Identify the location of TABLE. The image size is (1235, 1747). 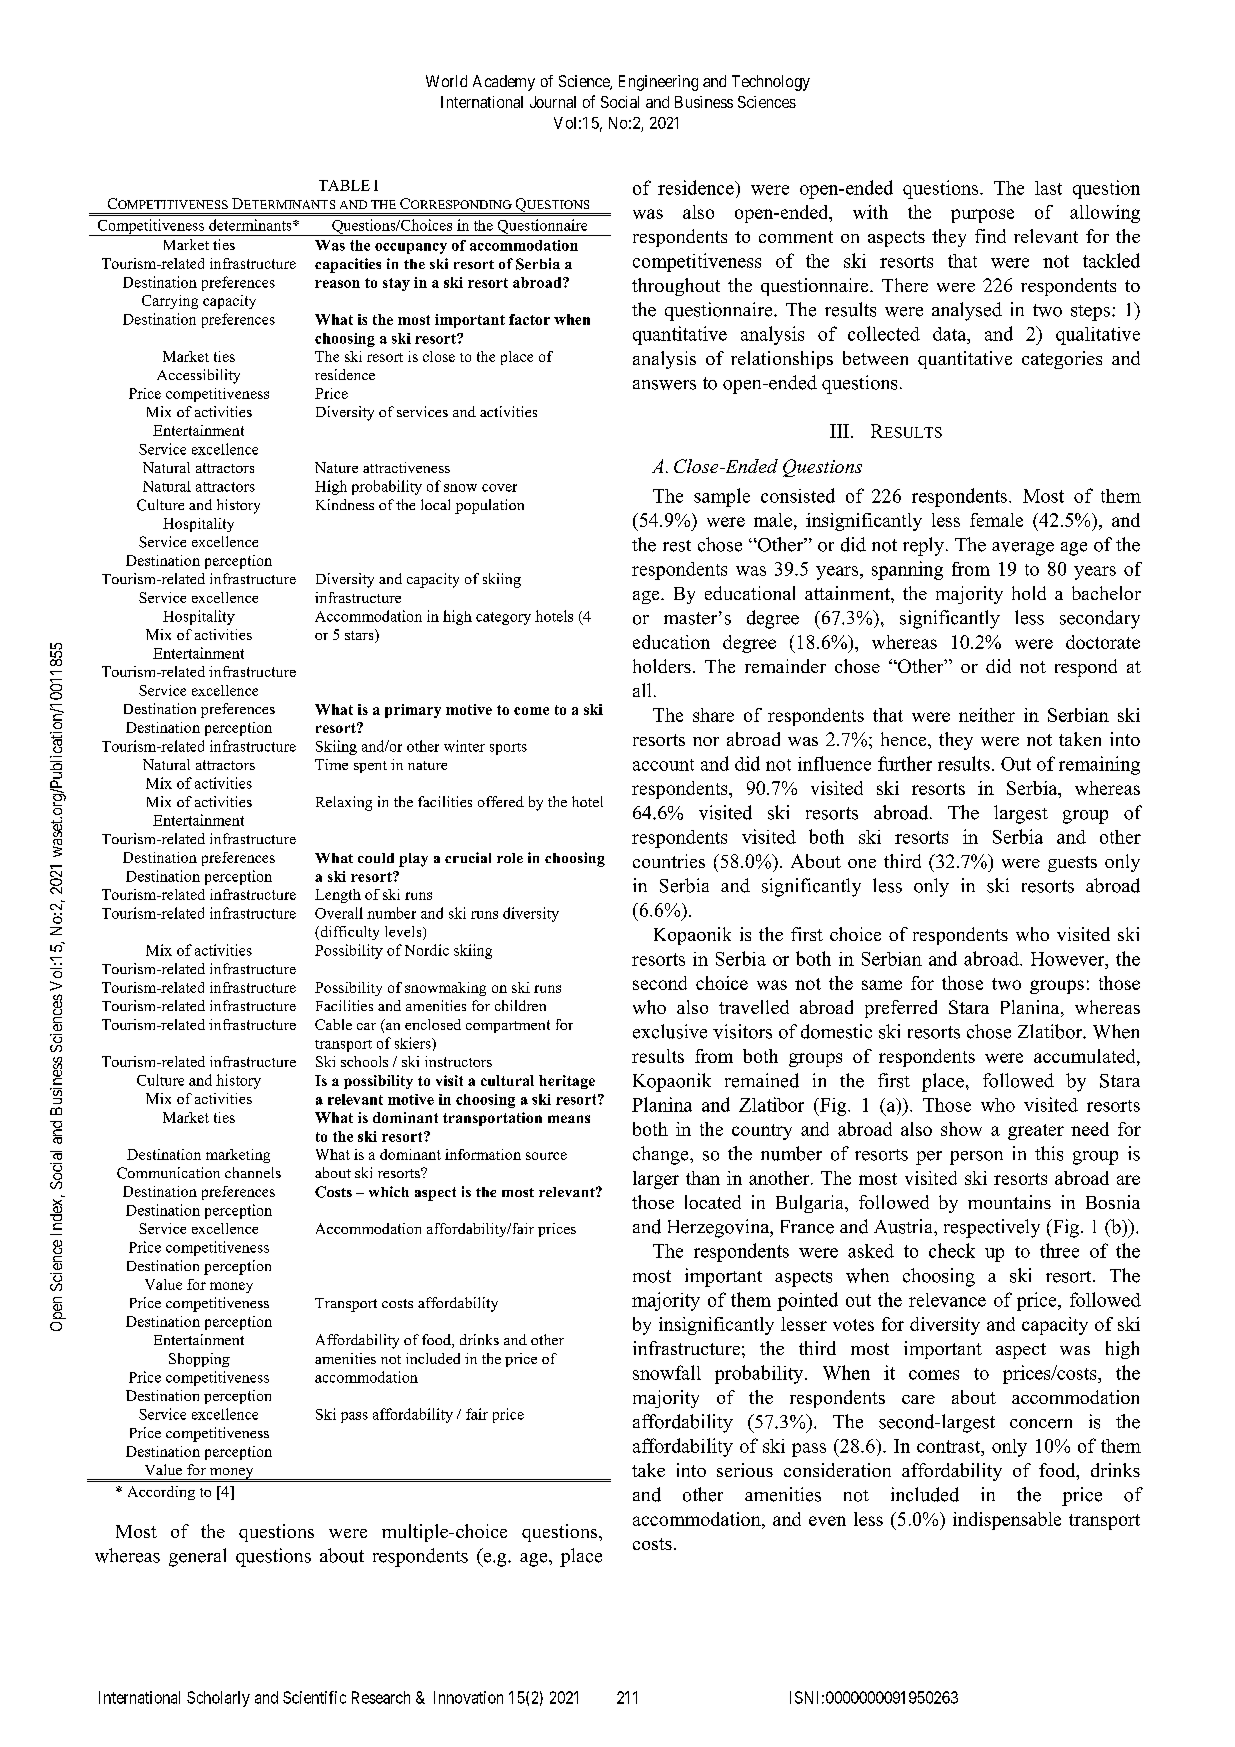
(344, 185).
